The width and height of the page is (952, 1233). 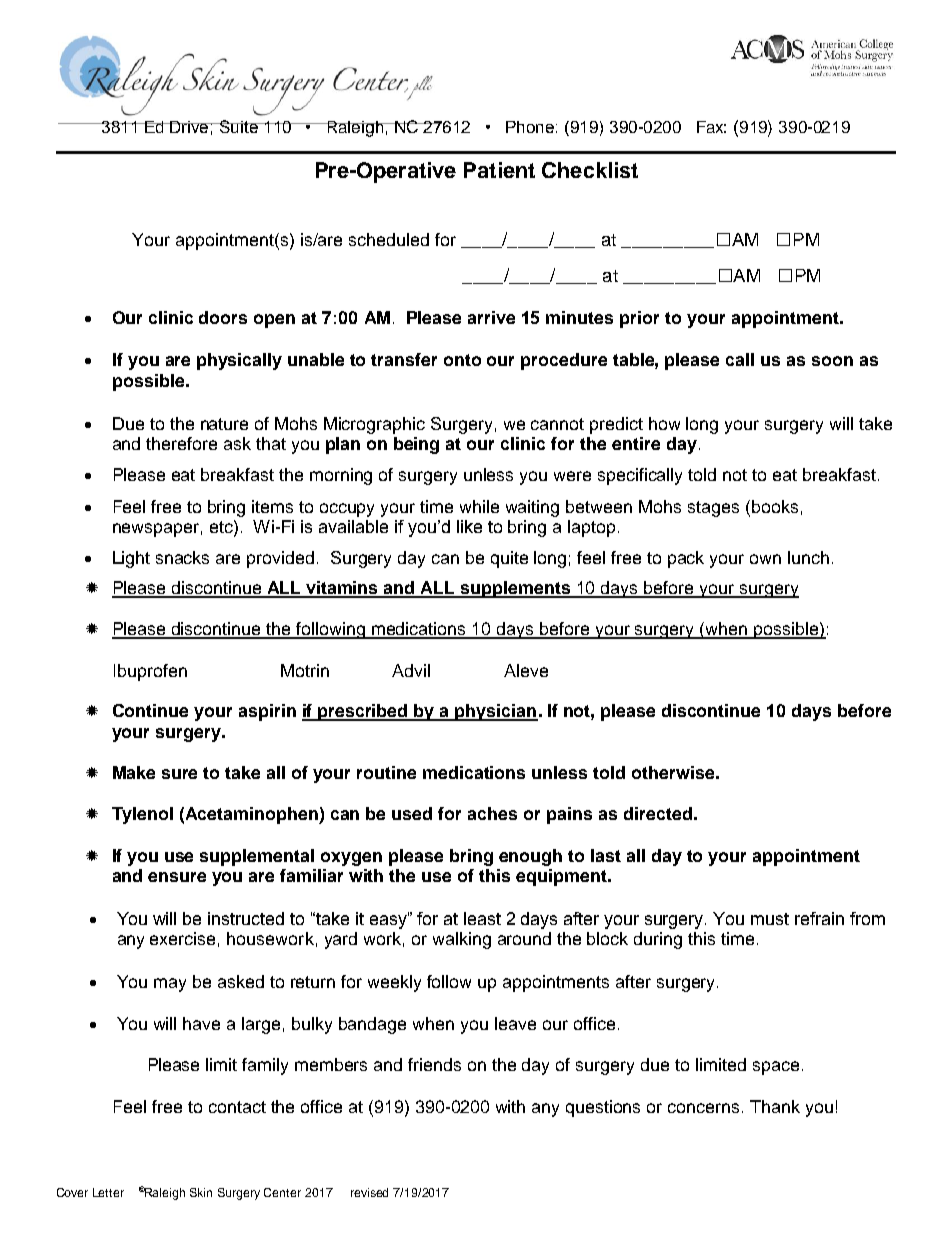 What do you see at coordinates (765, 559) in the page?
I see `own` at bounding box center [765, 559].
